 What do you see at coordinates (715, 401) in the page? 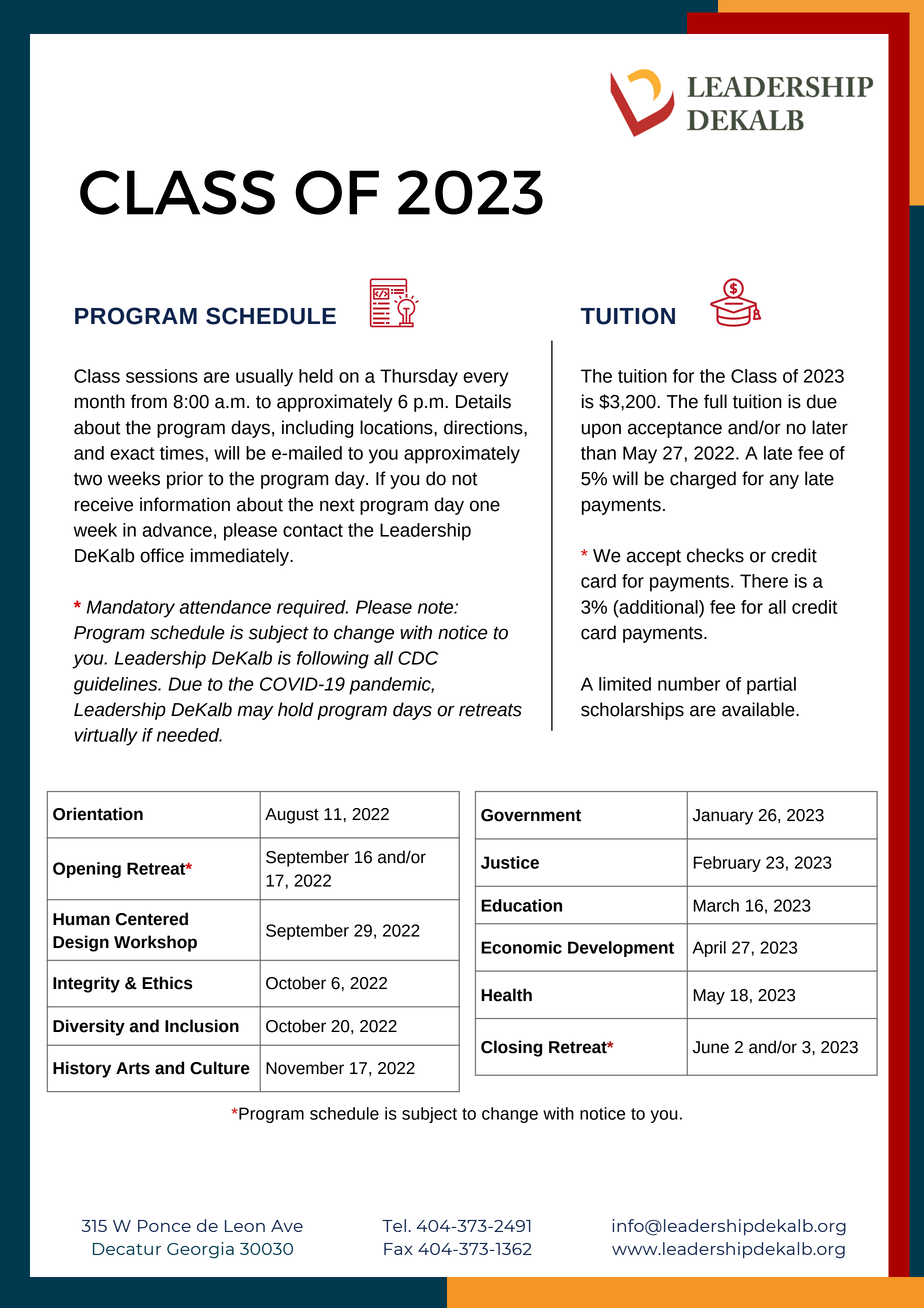
I see `full` at bounding box center [715, 401].
